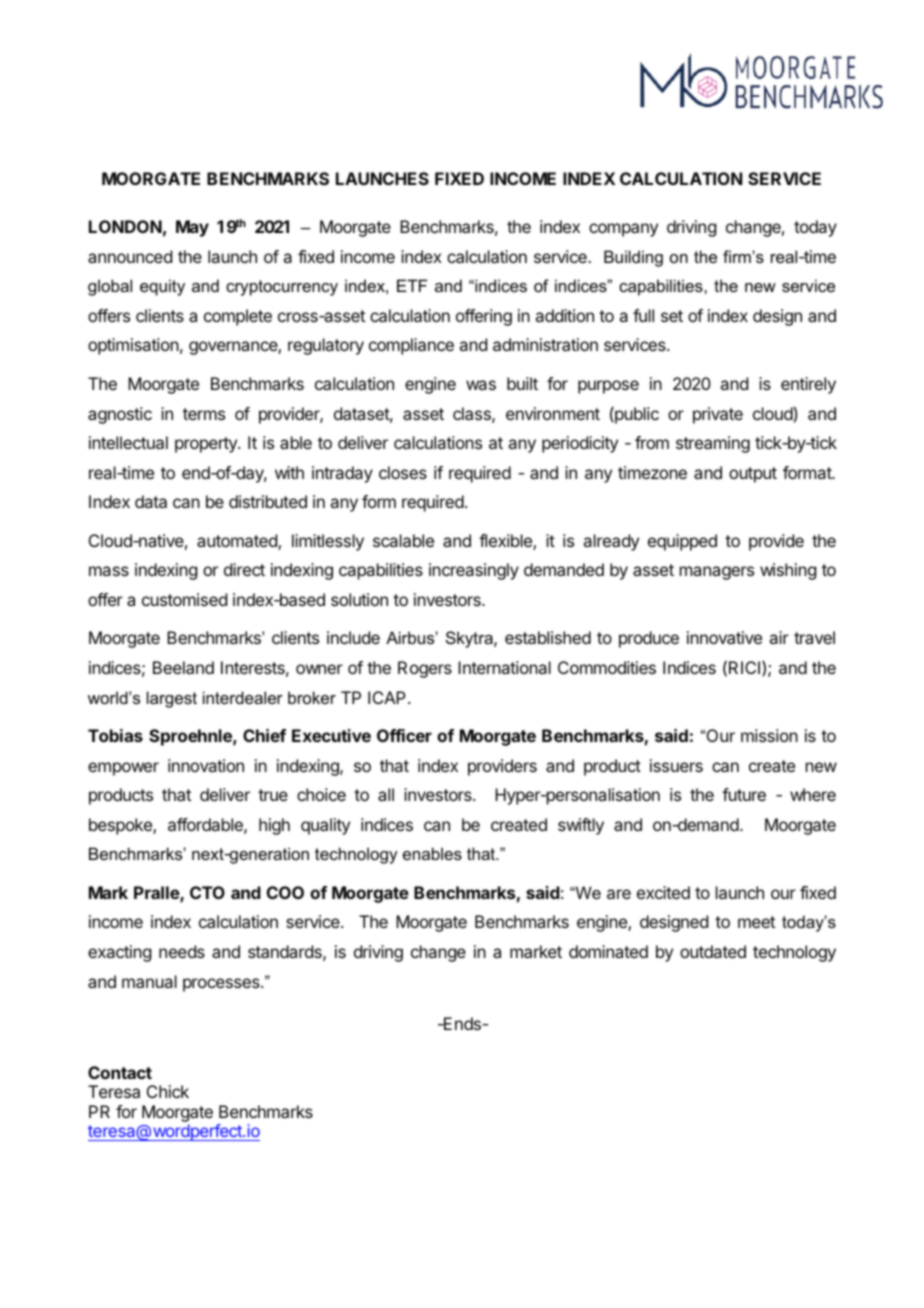 This screenshot has width=924, height=1308. Describe the element at coordinates (633, 258) in the screenshot. I see `Building` at that location.
